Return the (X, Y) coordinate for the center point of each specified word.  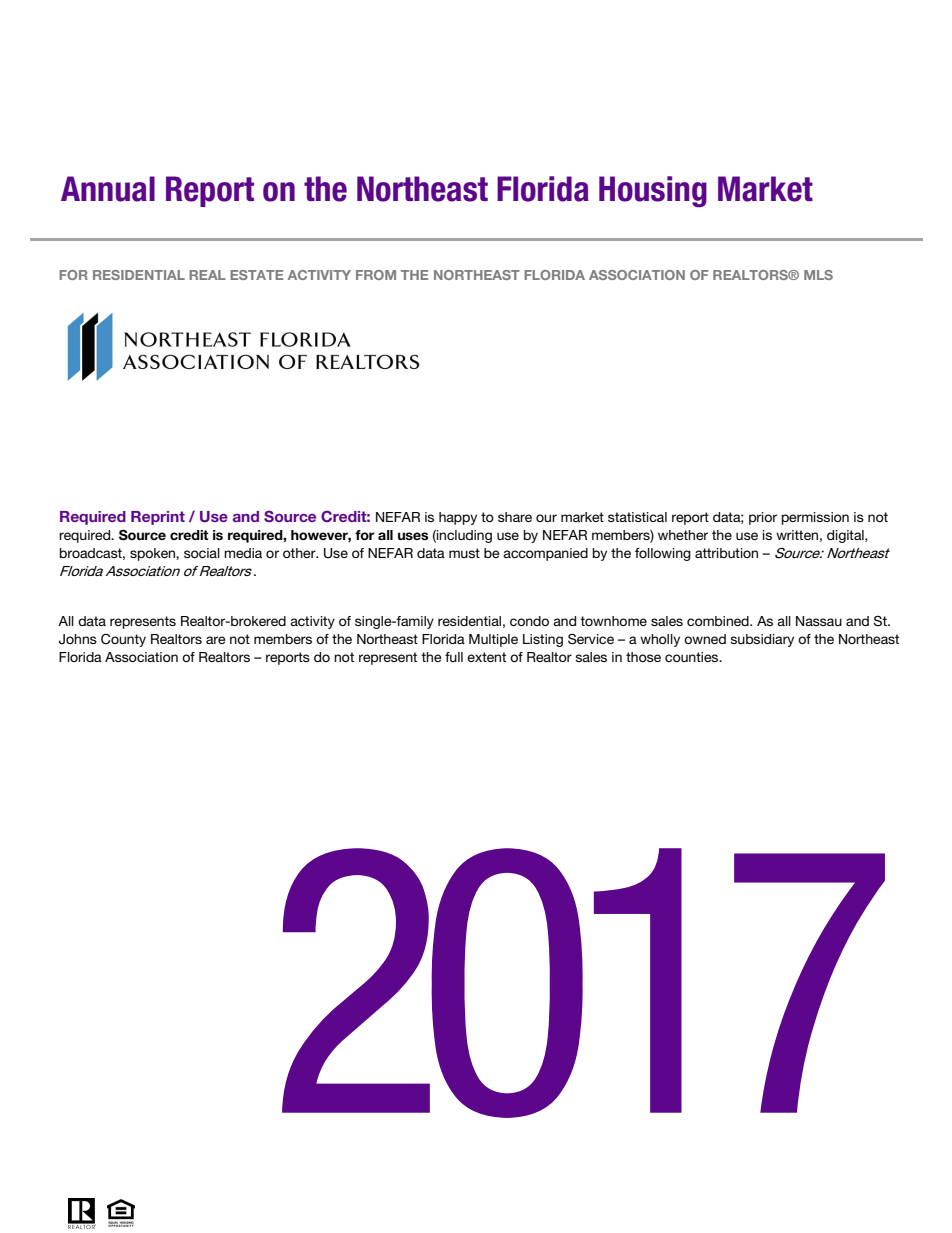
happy (458, 518)
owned (705, 639)
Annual (108, 189)
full (454, 657)
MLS (818, 275)
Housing (653, 192)
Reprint (158, 518)
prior (763, 518)
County (123, 640)
